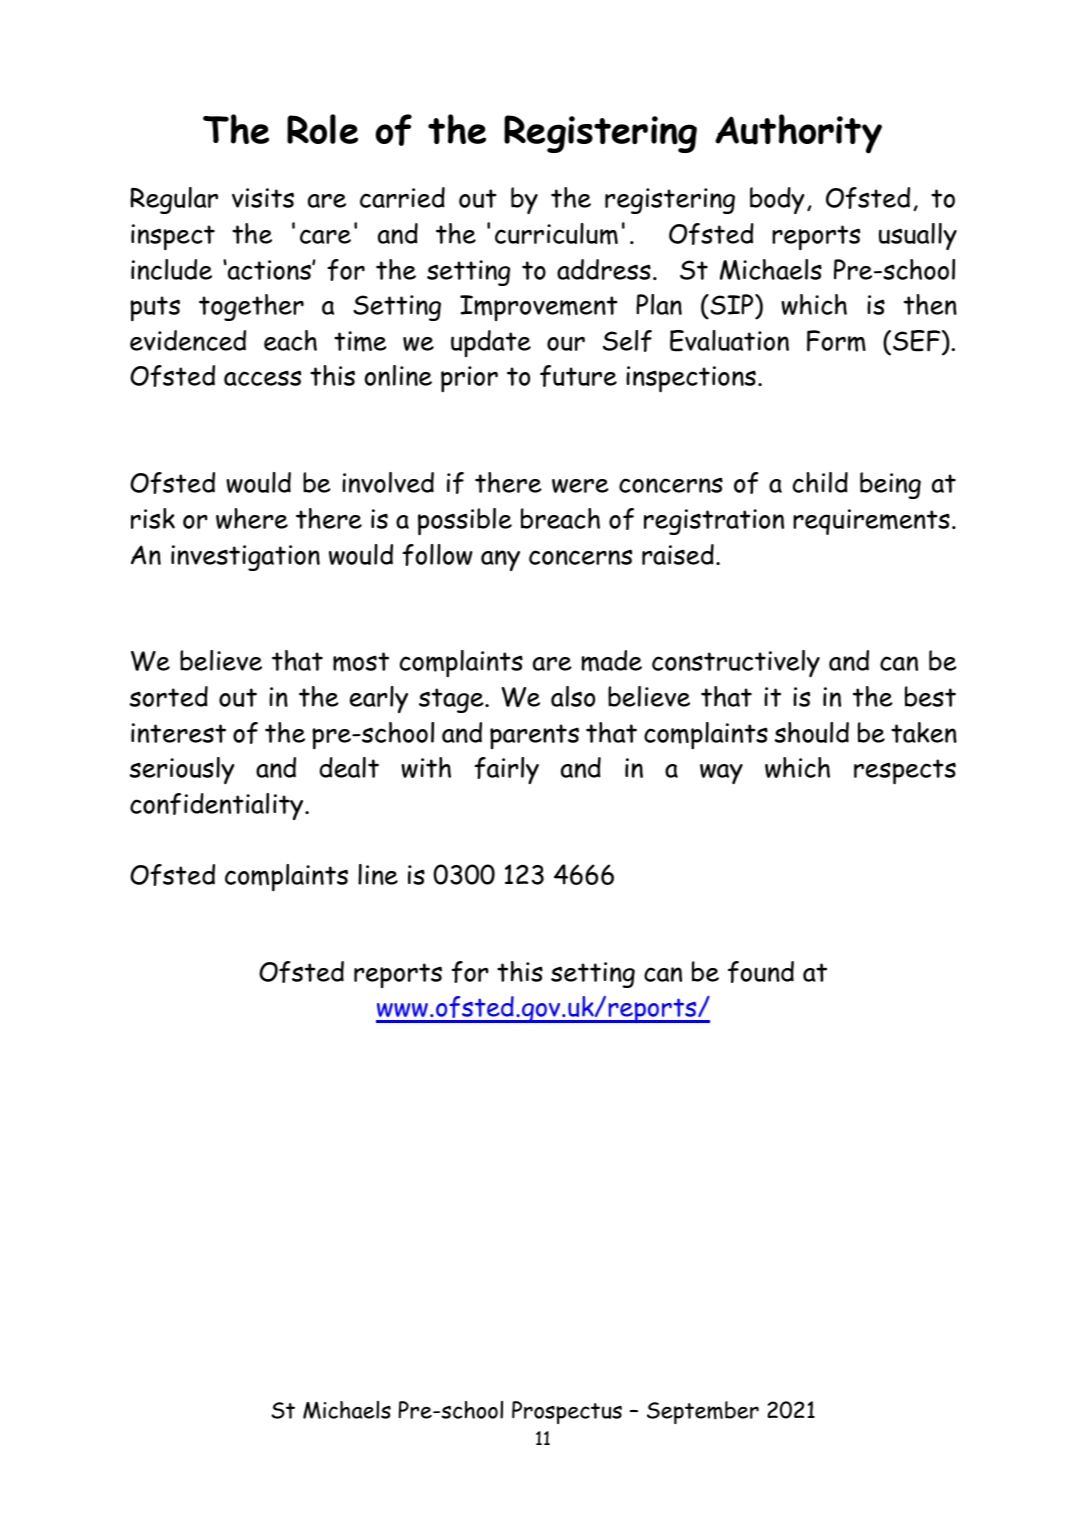  What do you see at coordinates (736, 663) in the image?
I see `constructively` at bounding box center [736, 663].
